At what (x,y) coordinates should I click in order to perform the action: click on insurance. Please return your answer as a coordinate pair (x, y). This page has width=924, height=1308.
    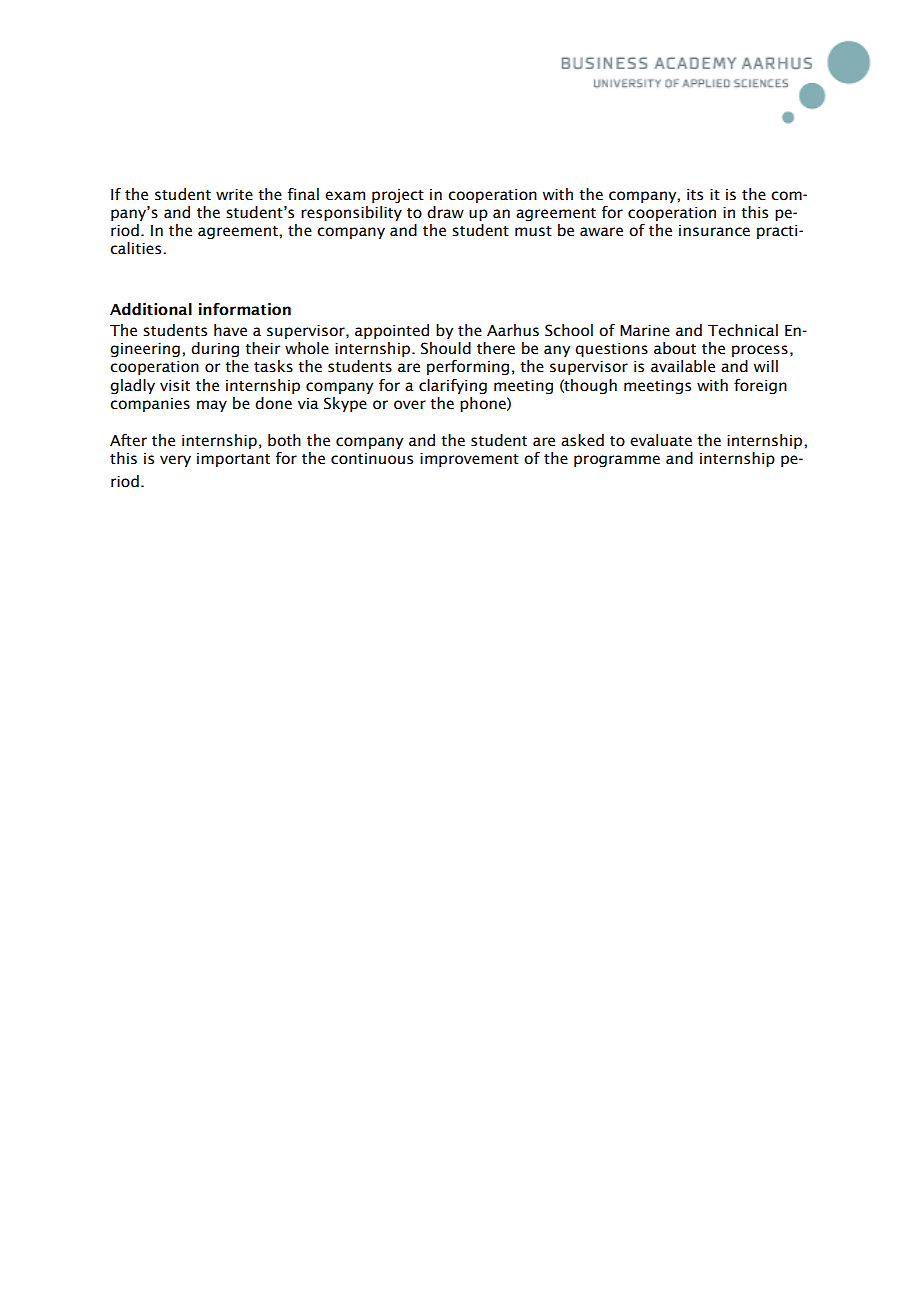
    Looking at the image, I should click on (714, 231).
